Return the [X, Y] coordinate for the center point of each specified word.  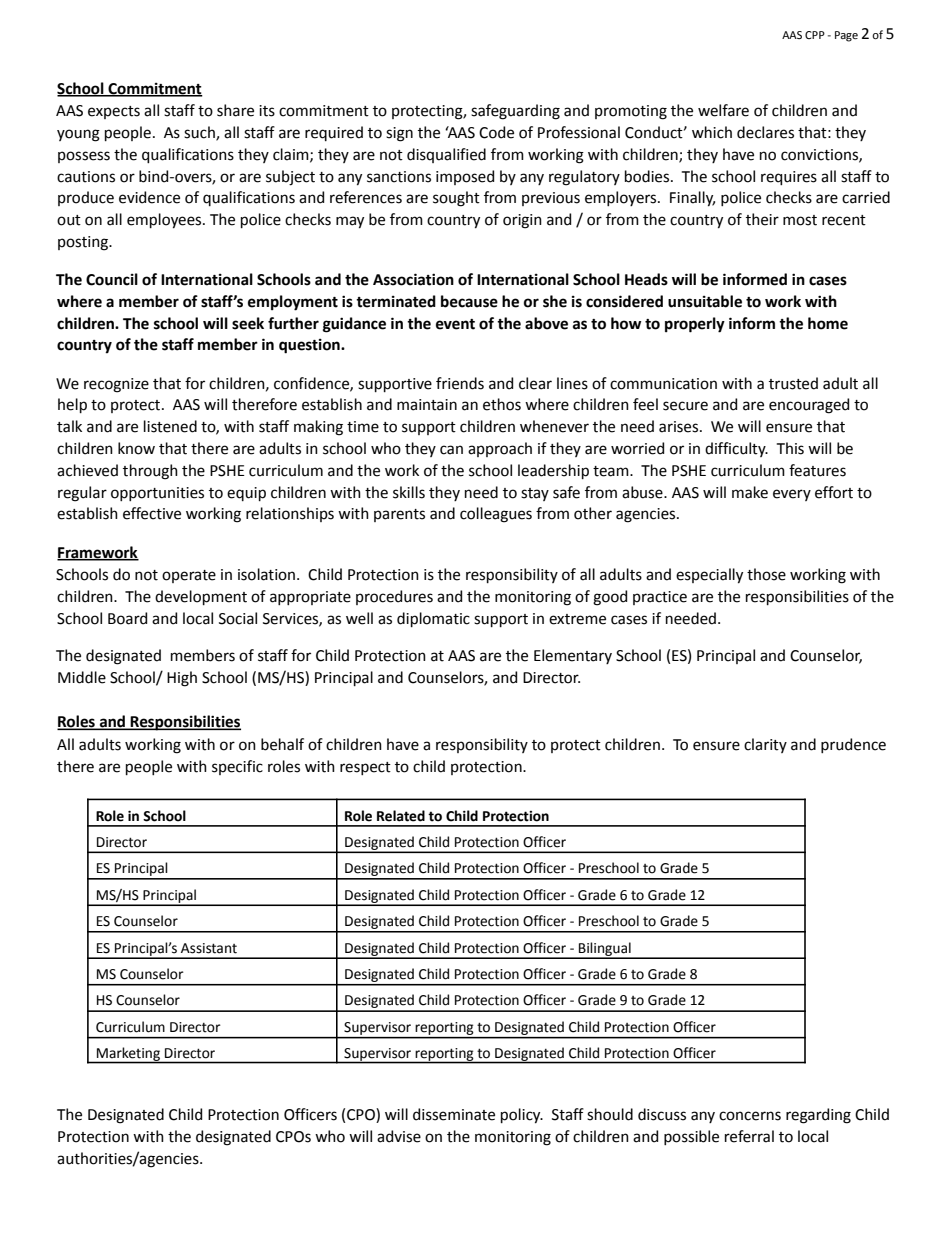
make [750, 492]
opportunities [157, 494]
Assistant [209, 948]
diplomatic [433, 619]
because [469, 301]
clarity [765, 745]
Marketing [128, 1055]
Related [401, 816]
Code [496, 132]
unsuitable [705, 301]
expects [114, 112]
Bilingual [605, 950]
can [451, 450]
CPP [815, 35]
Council [112, 279]
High [182, 679]
